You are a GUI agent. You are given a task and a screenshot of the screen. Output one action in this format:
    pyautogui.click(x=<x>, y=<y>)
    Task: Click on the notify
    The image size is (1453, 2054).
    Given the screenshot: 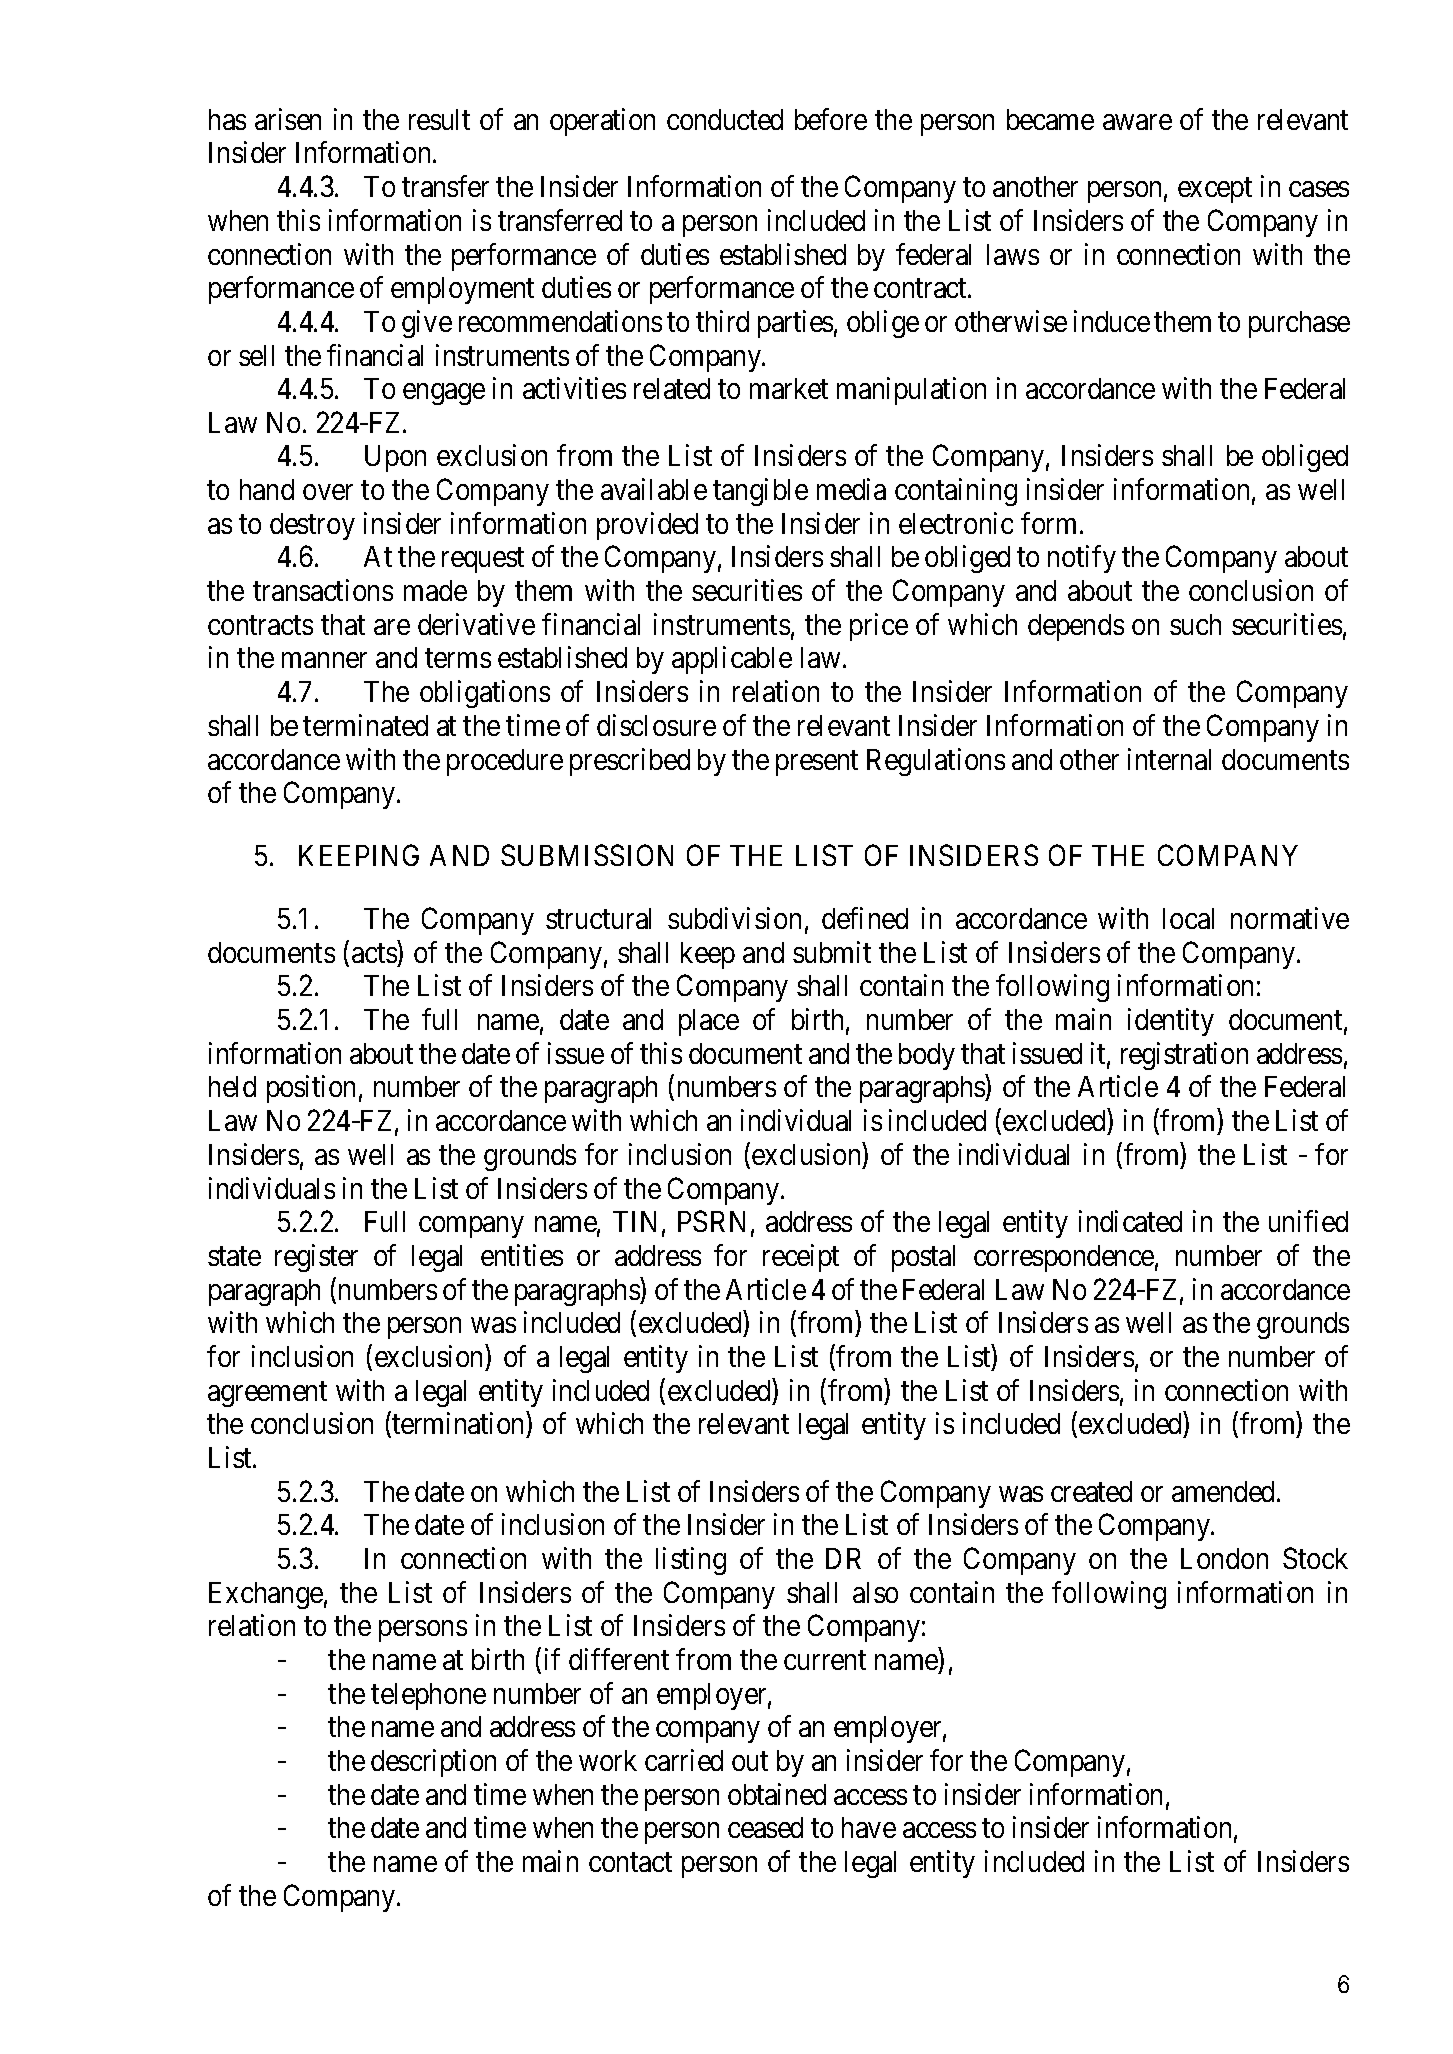 What is the action you would take?
    pyautogui.click(x=1082, y=559)
